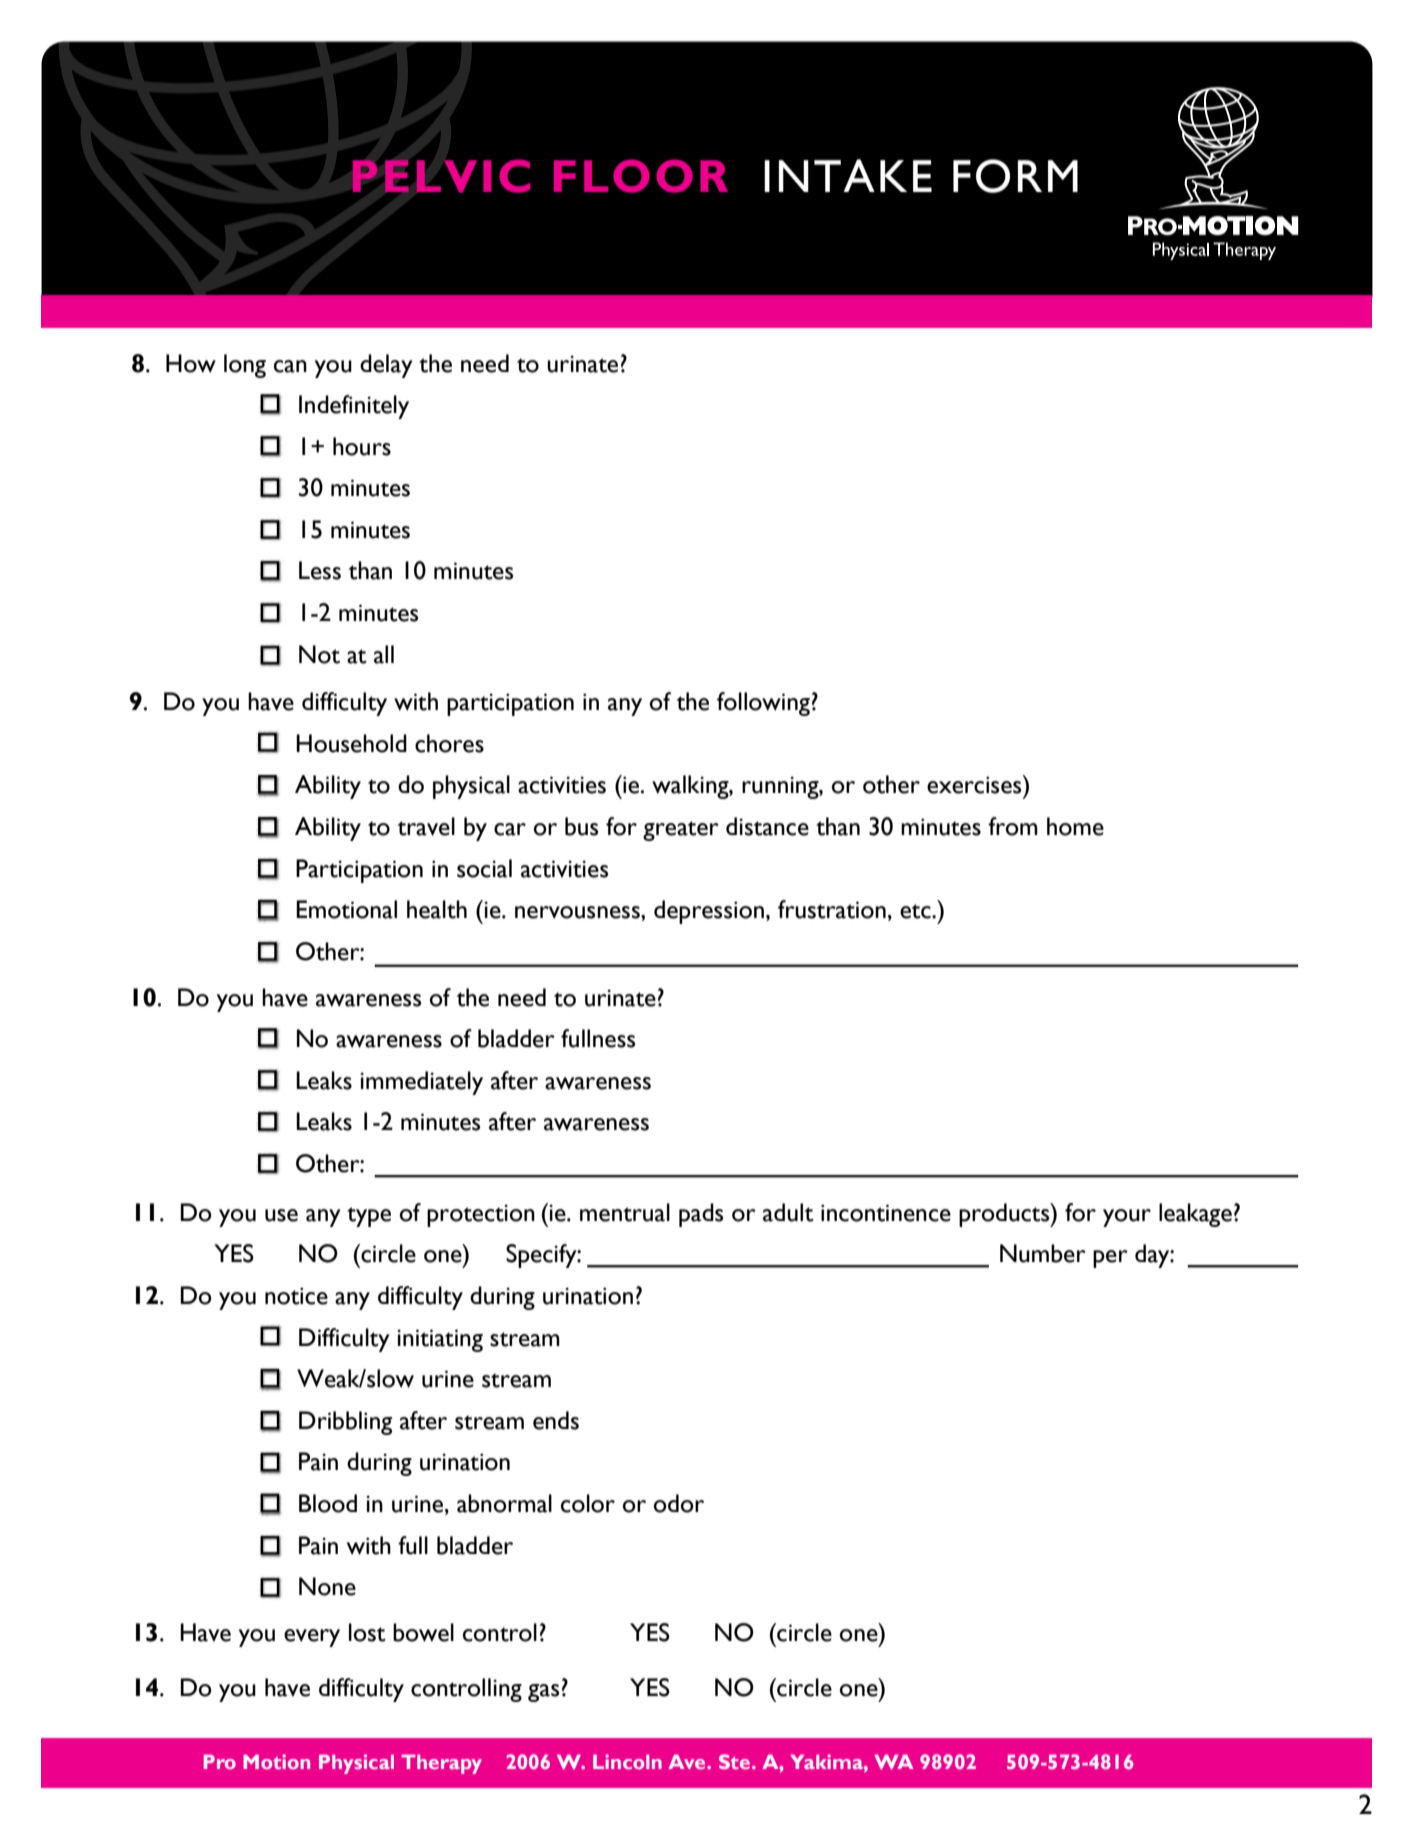  What do you see at coordinates (351, 743) in the screenshot?
I see `Household` at bounding box center [351, 743].
